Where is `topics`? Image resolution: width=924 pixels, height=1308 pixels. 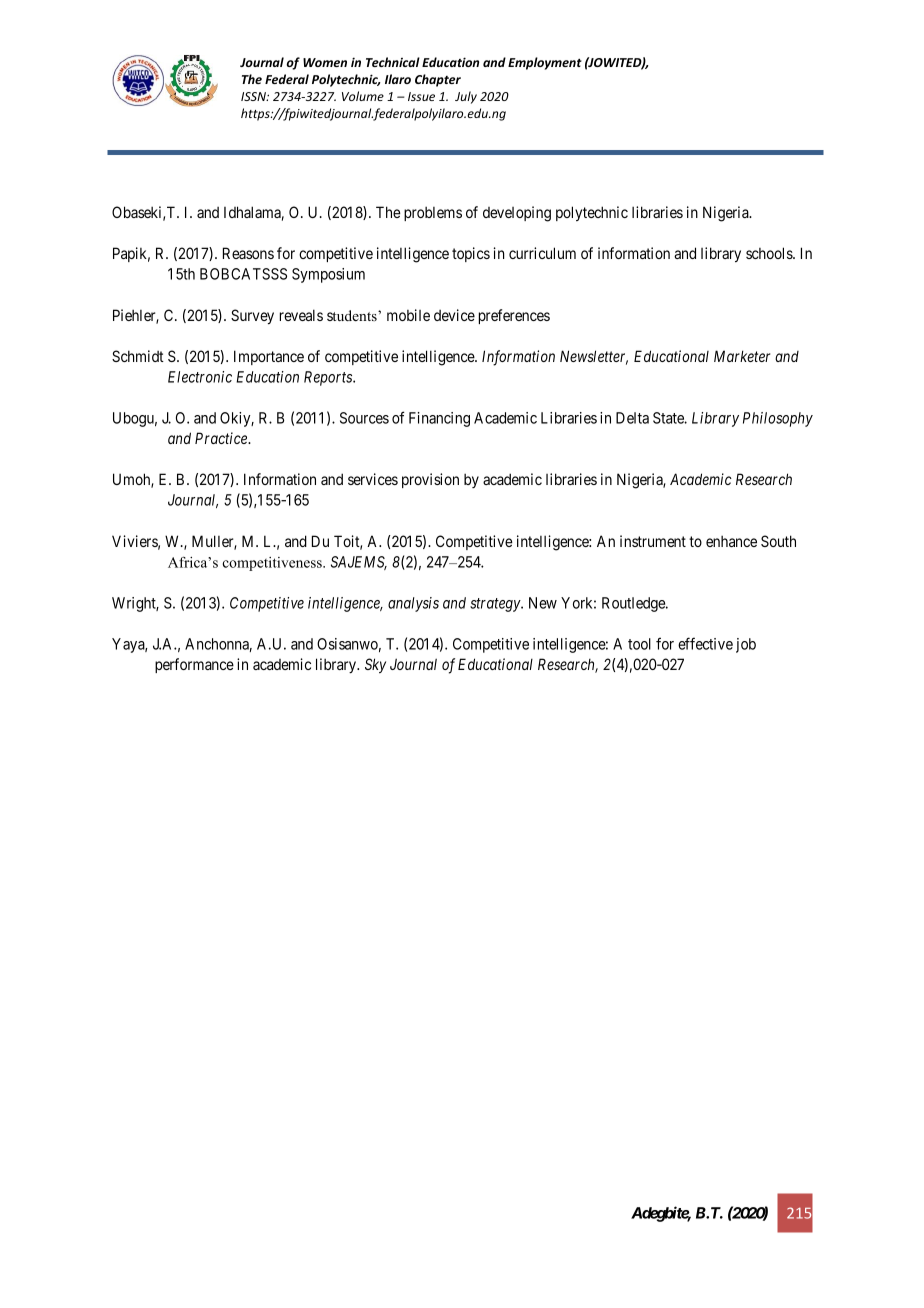 topics is located at coordinates (471, 254).
